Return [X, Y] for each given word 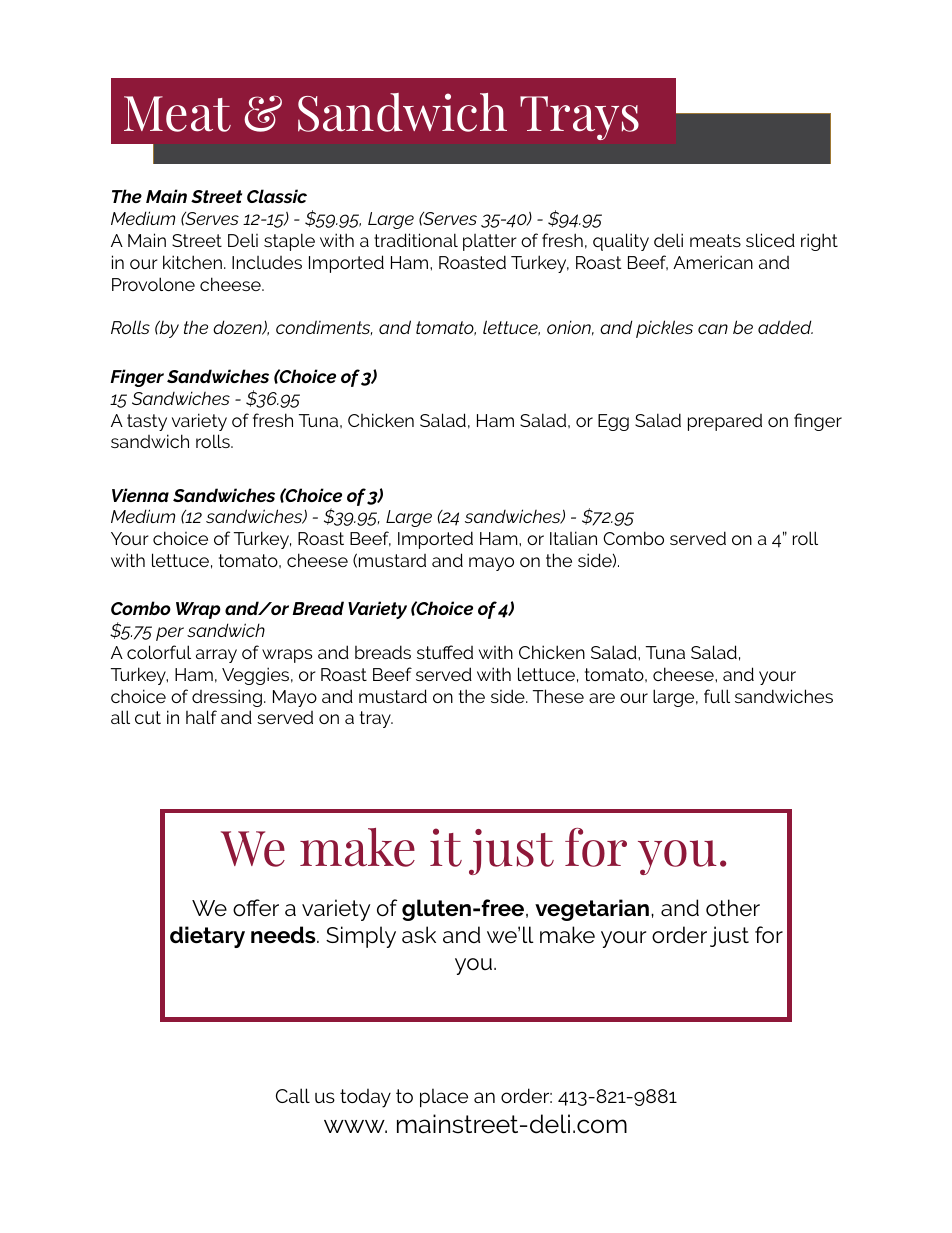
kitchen [192, 262]
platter [490, 242]
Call [293, 1095]
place [444, 1097]
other [733, 907]
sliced [770, 240]
